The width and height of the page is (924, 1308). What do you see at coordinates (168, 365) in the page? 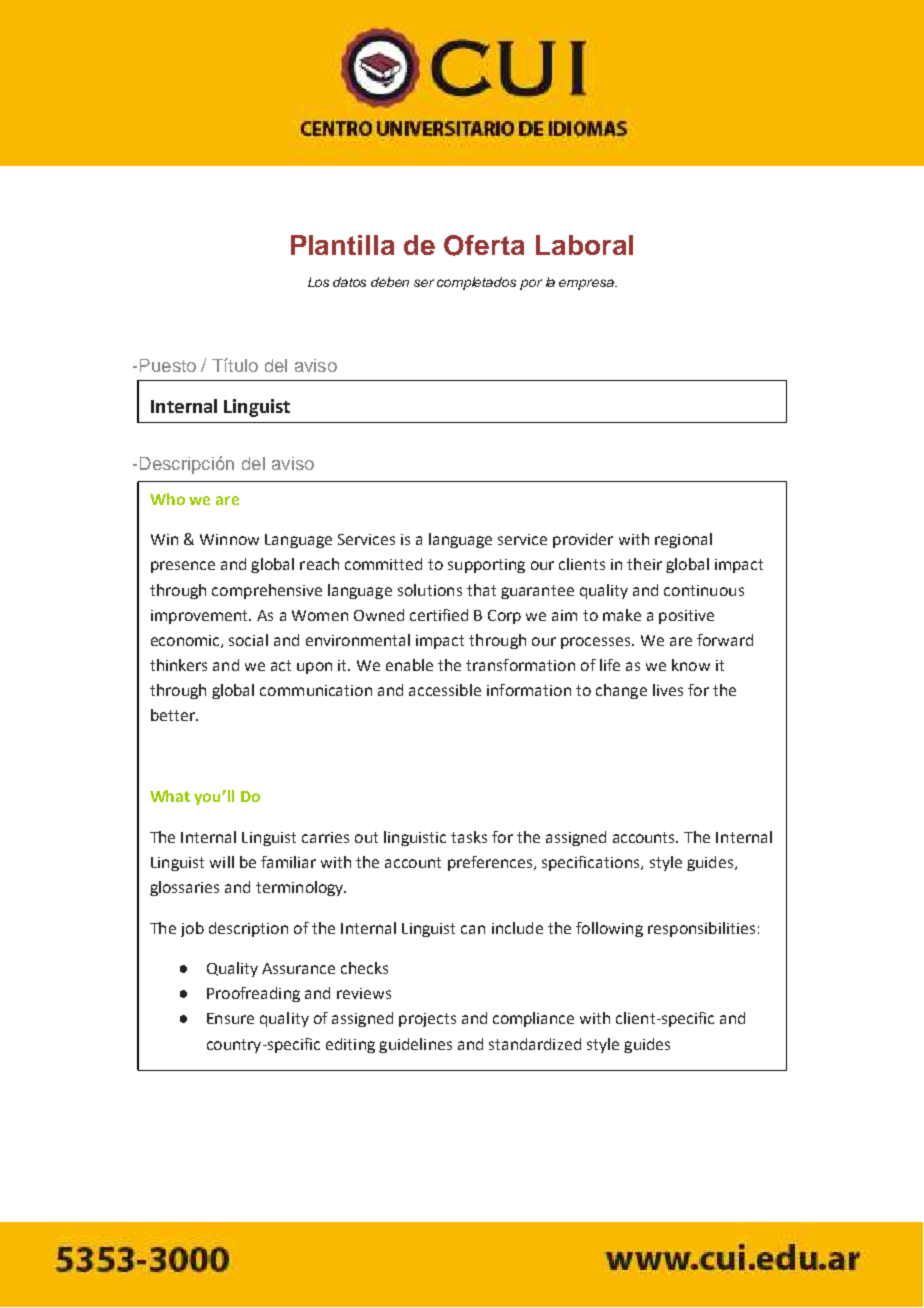
I see `Puesto` at bounding box center [168, 365].
